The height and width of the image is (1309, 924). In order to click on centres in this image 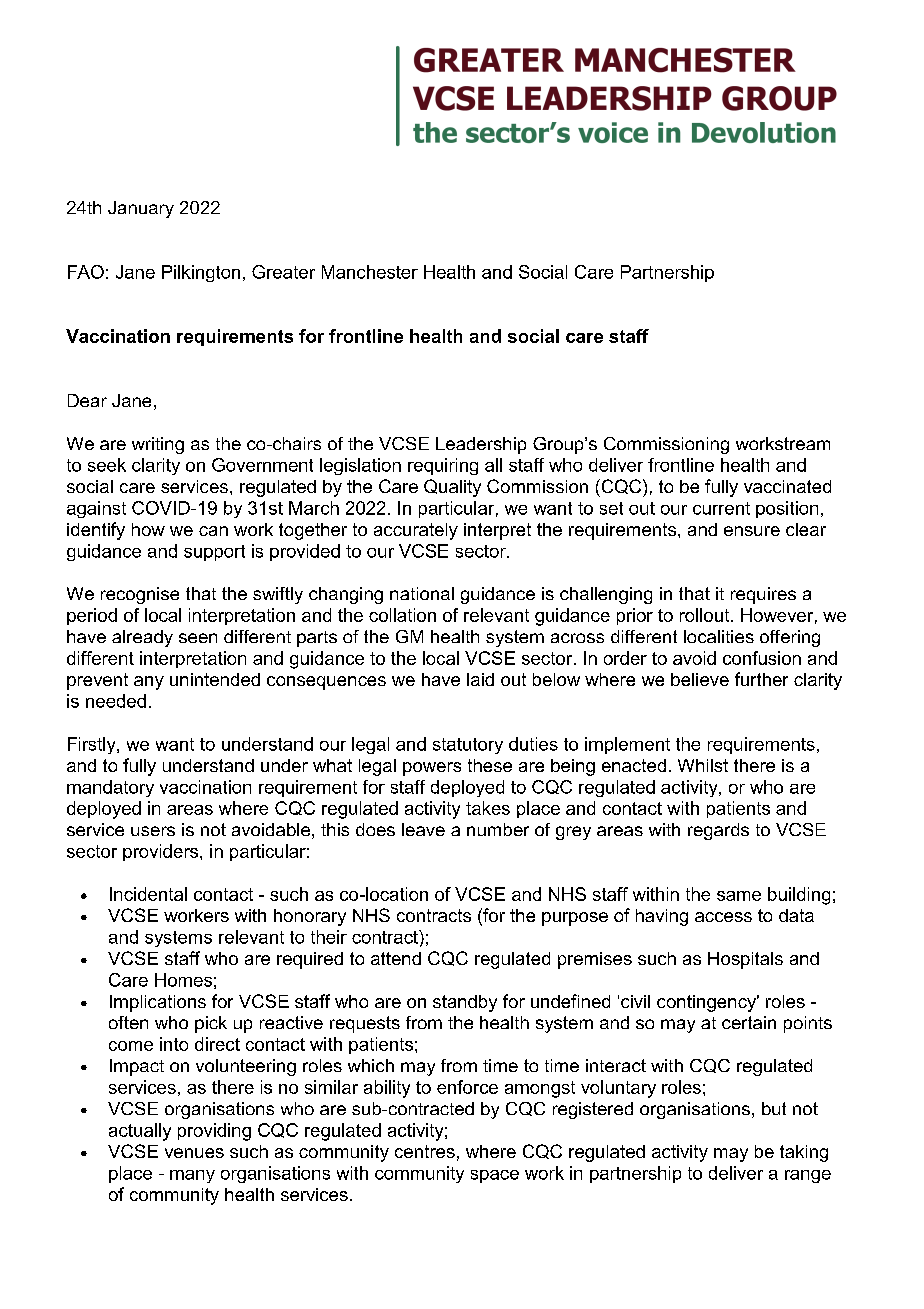, I will do `click(425, 1151)`.
